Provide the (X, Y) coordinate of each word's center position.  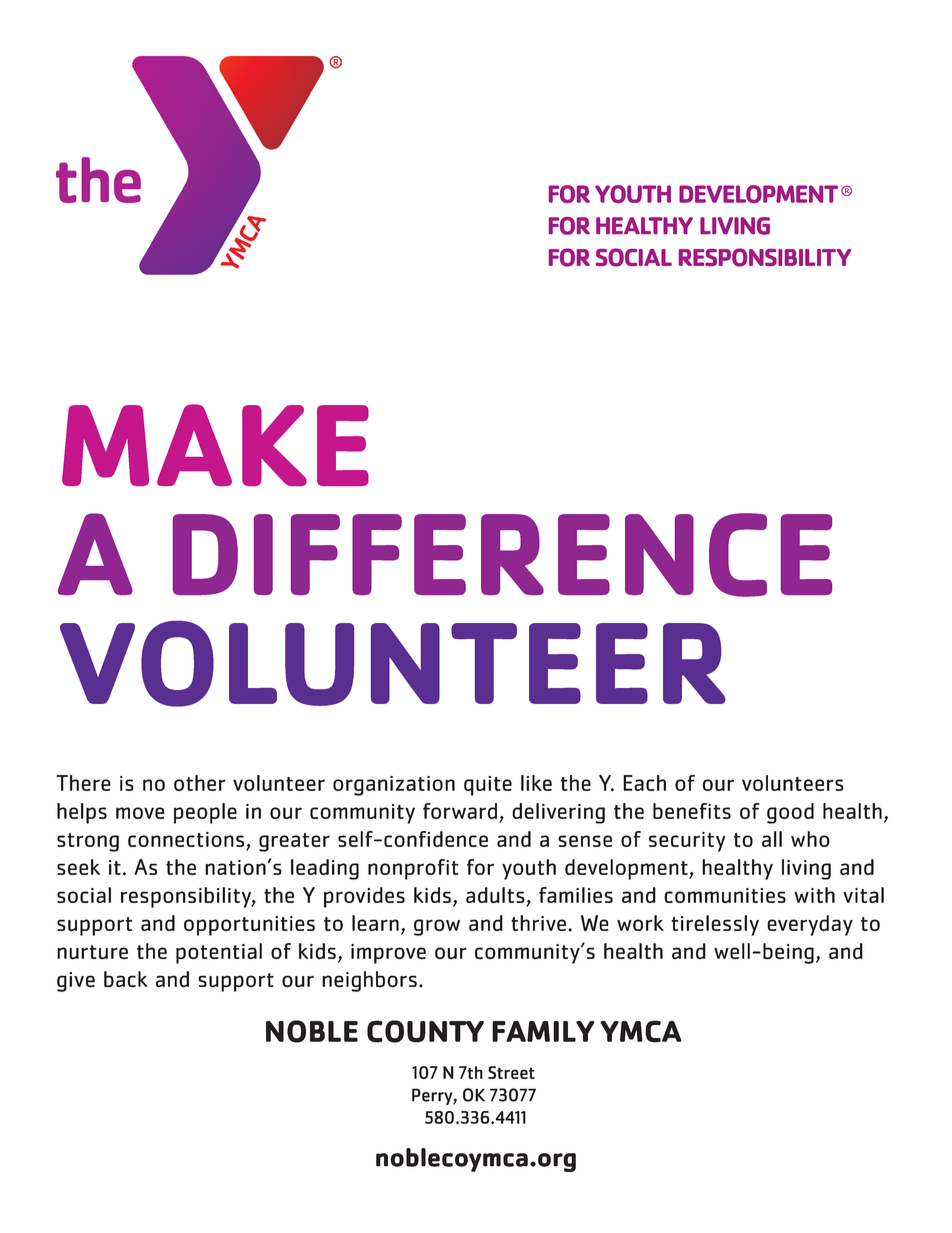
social (84, 895)
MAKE (215, 445)
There (83, 783)
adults (496, 896)
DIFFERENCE (502, 555)
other (200, 783)
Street (511, 1072)
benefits (692, 811)
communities (725, 895)
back (126, 979)
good (790, 813)
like (536, 783)
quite (488, 786)
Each (644, 783)
